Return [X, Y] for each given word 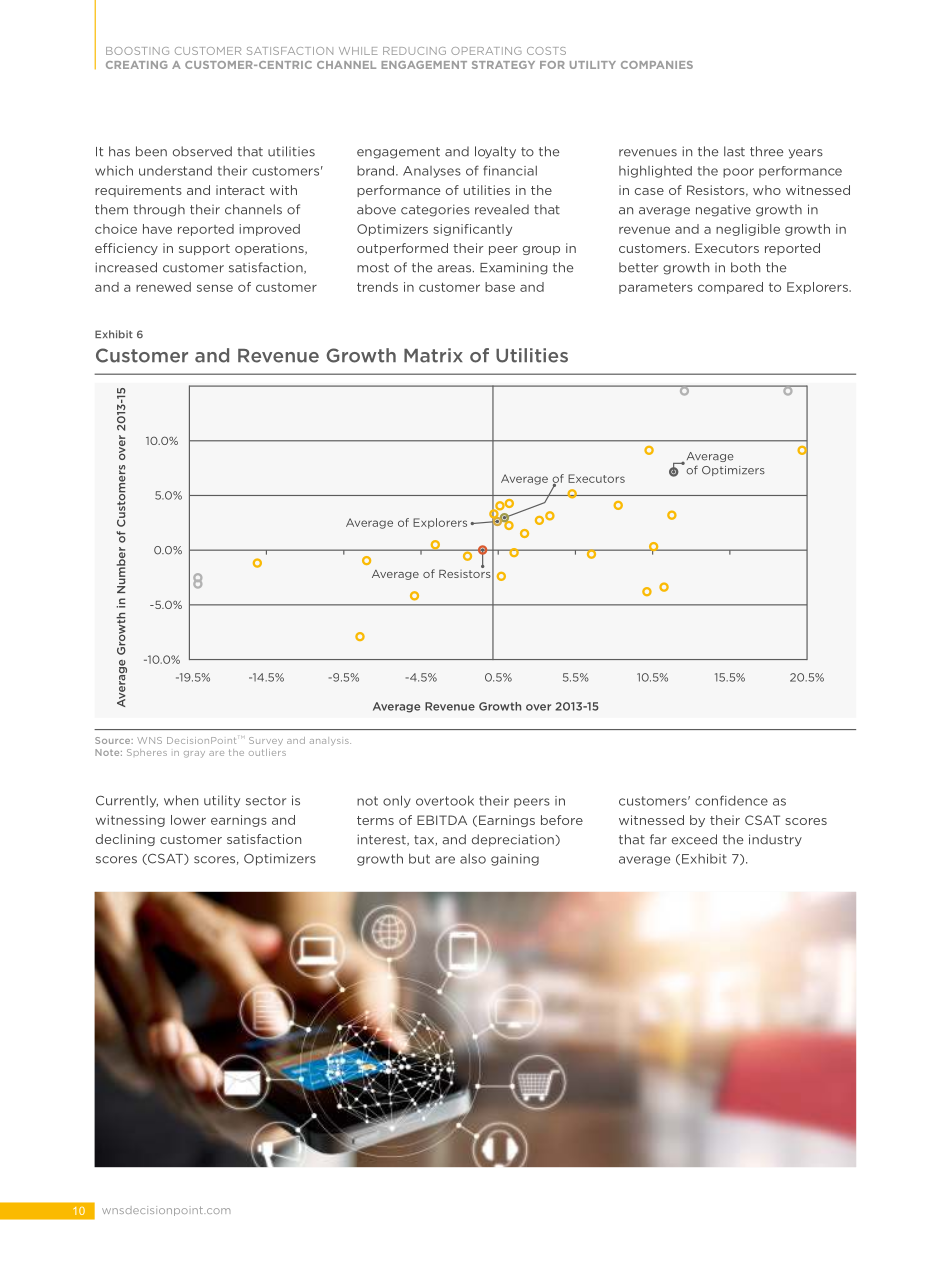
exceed [694, 839]
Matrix [433, 355]
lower [188, 820]
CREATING [136, 65]
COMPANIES [657, 65]
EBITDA [442, 820]
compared [730, 288]
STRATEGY [503, 65]
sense [215, 288]
